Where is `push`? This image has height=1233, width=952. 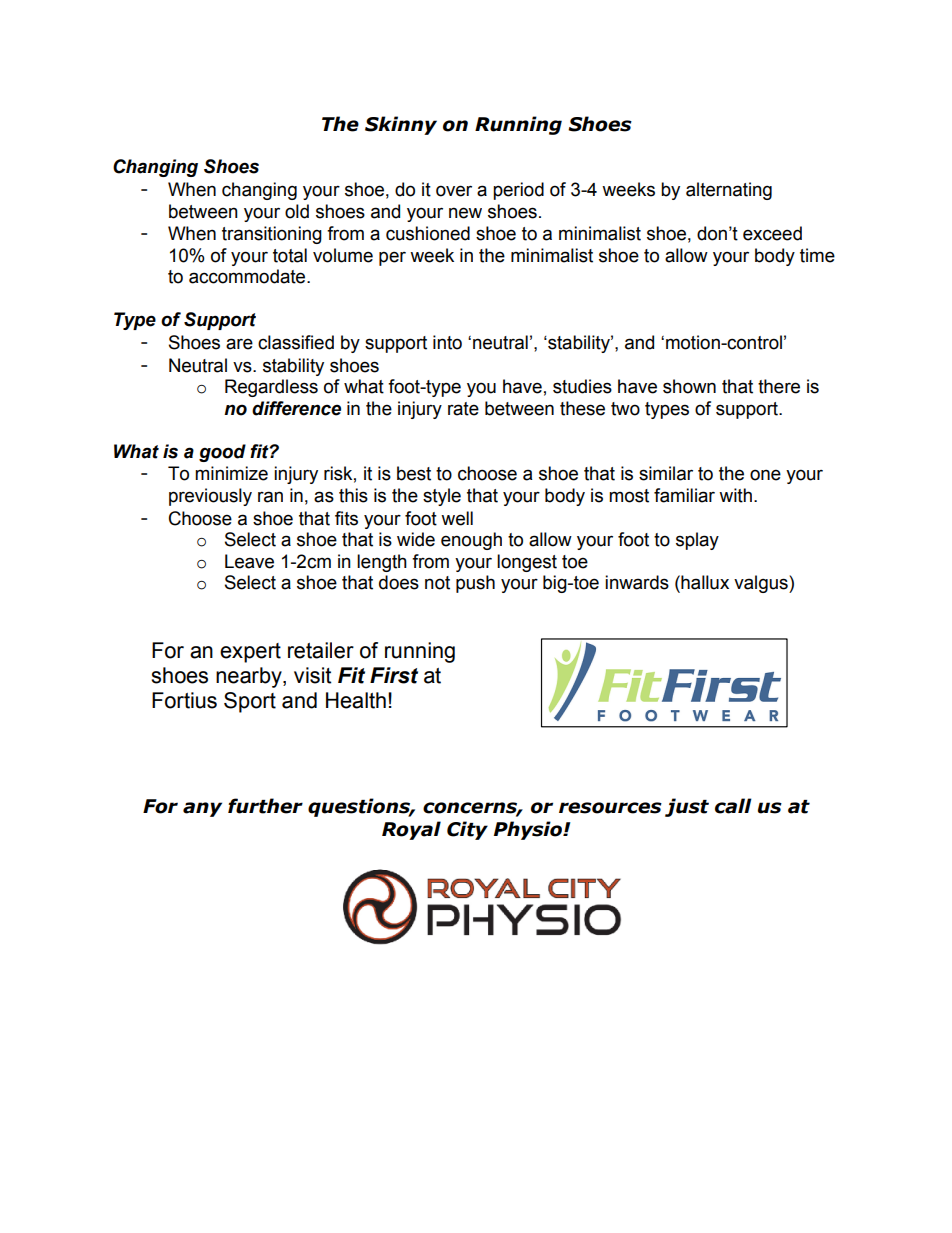
push is located at coordinates (475, 584).
